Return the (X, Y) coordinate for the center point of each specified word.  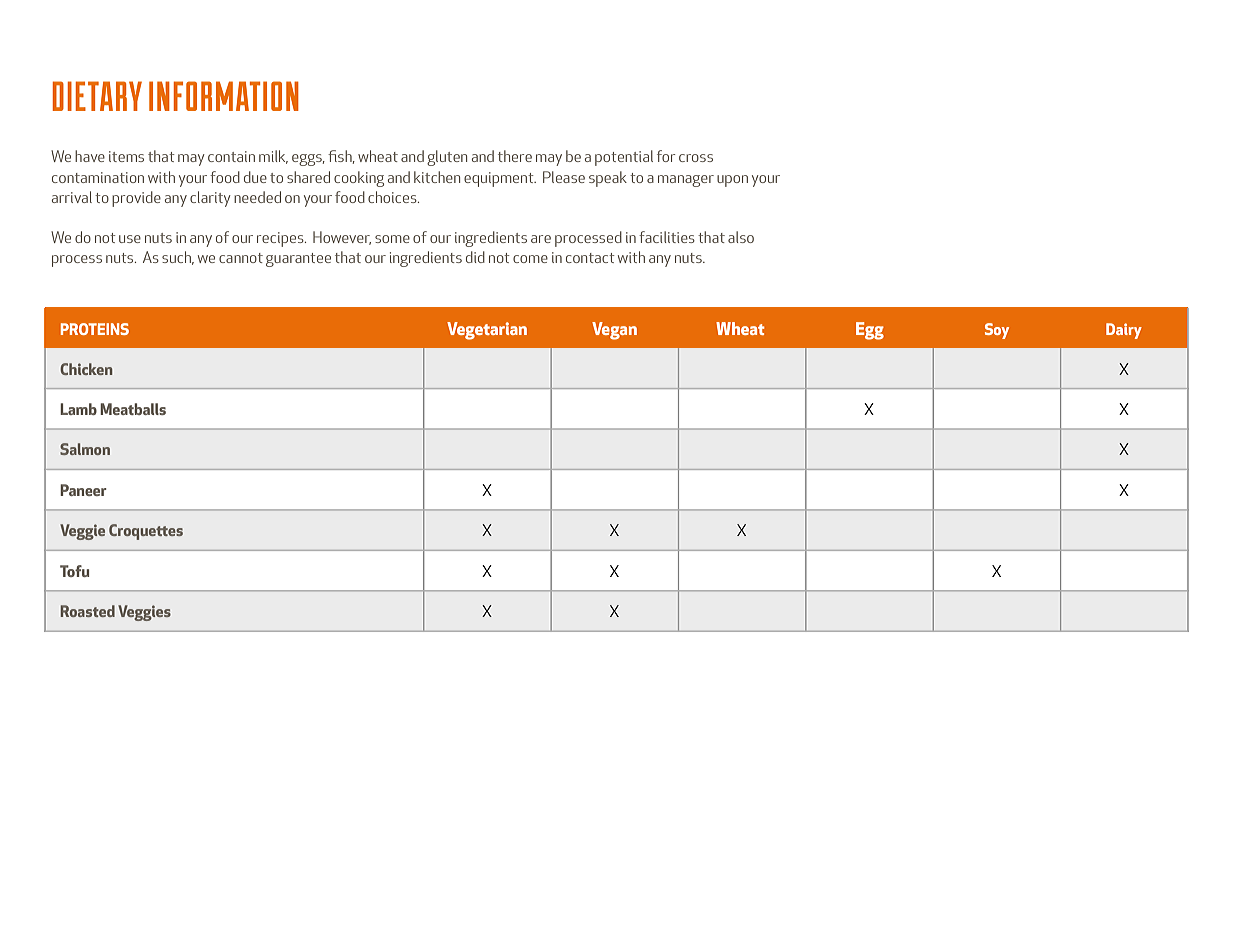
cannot (241, 258)
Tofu (74, 571)
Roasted (87, 611)
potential (624, 158)
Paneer (83, 490)
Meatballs (133, 409)
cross (696, 158)
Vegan (614, 331)
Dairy (1124, 331)
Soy (997, 331)
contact (590, 258)
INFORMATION (224, 96)
